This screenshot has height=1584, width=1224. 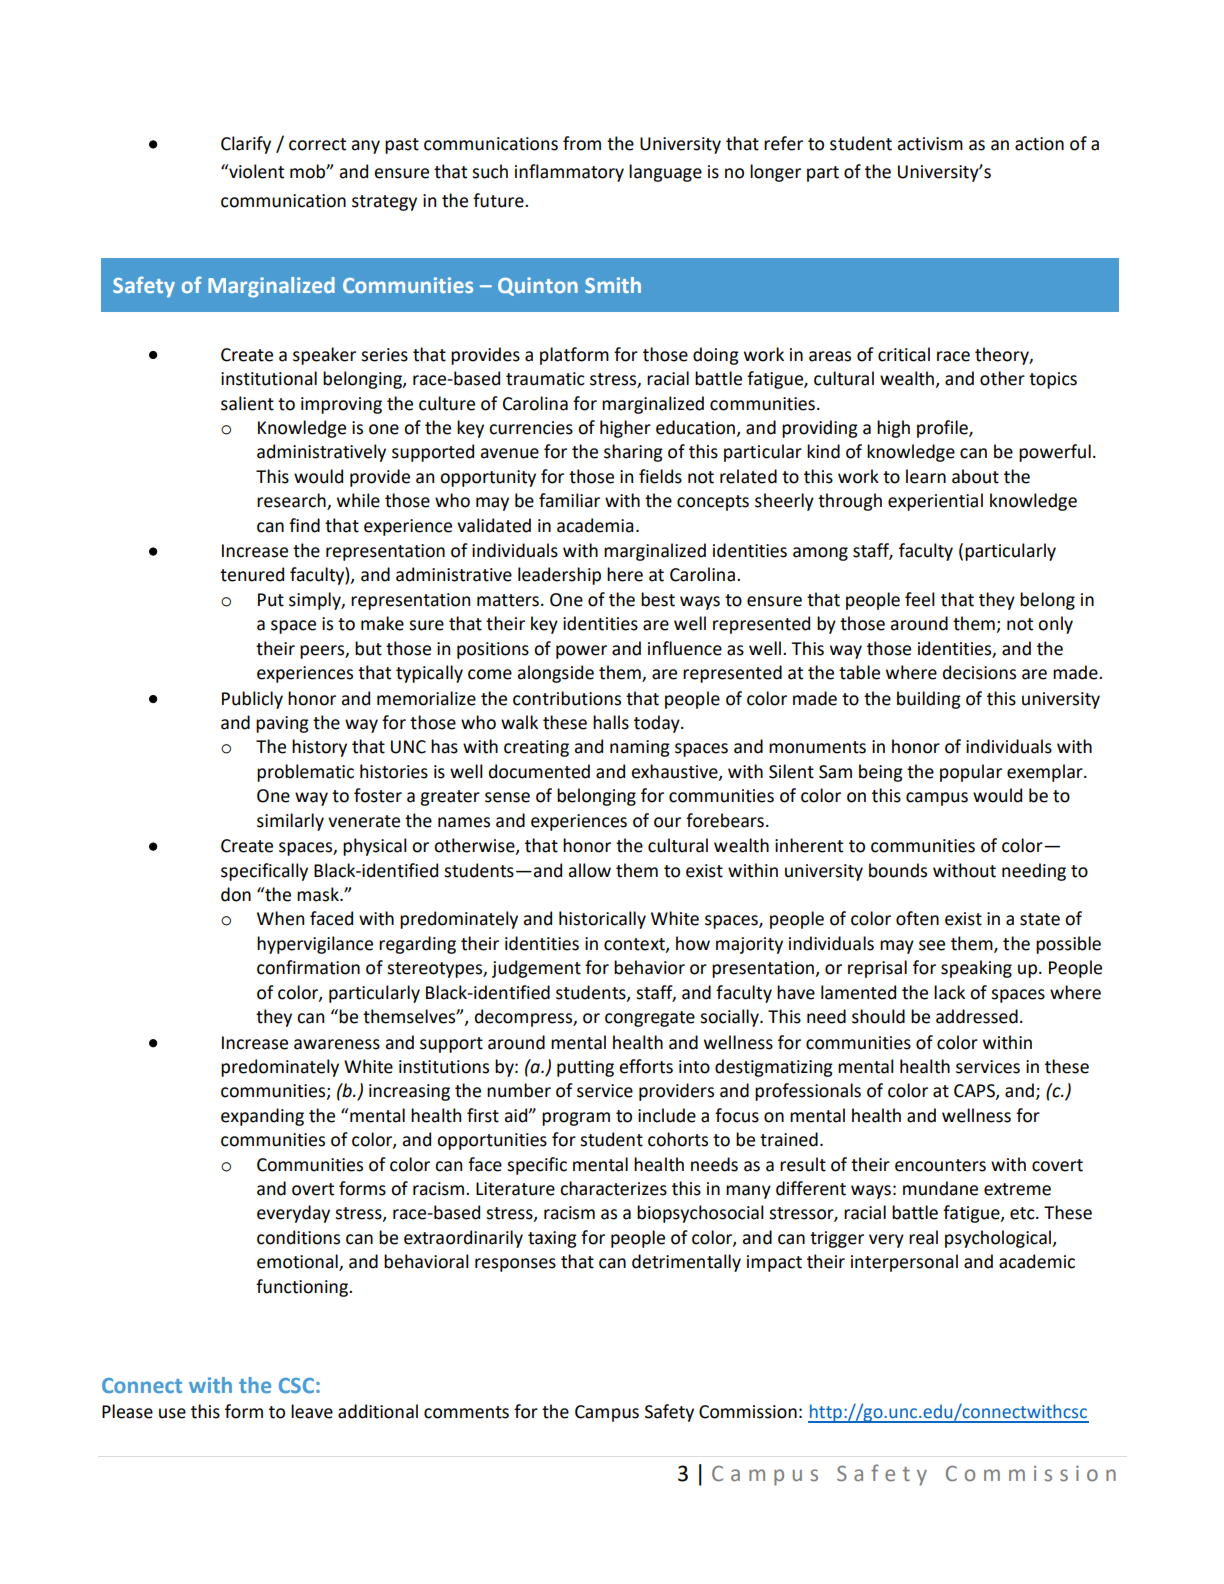 I want to click on leadership, so click(x=559, y=576).
